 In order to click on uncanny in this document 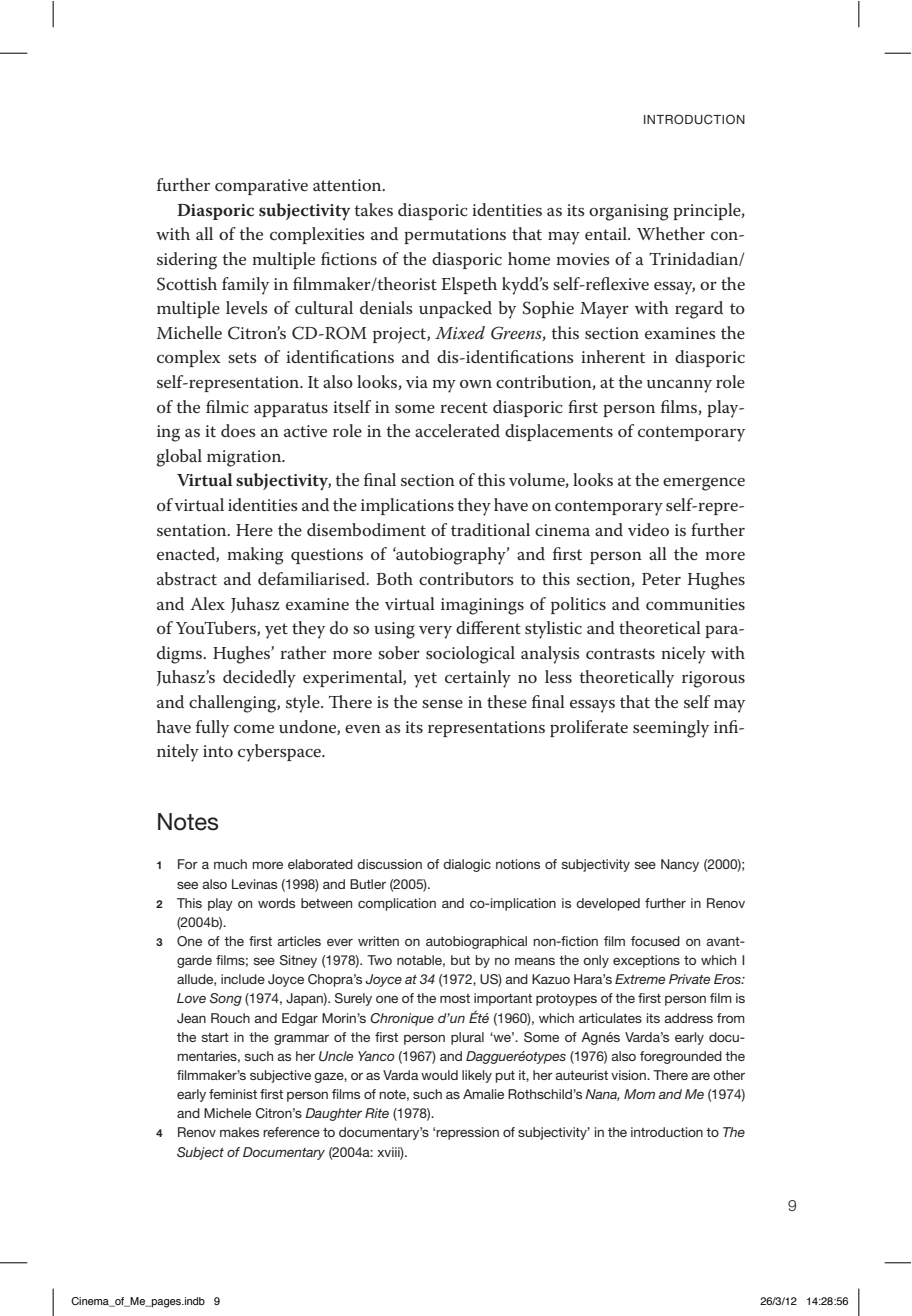, I will do `click(679, 386)`.
